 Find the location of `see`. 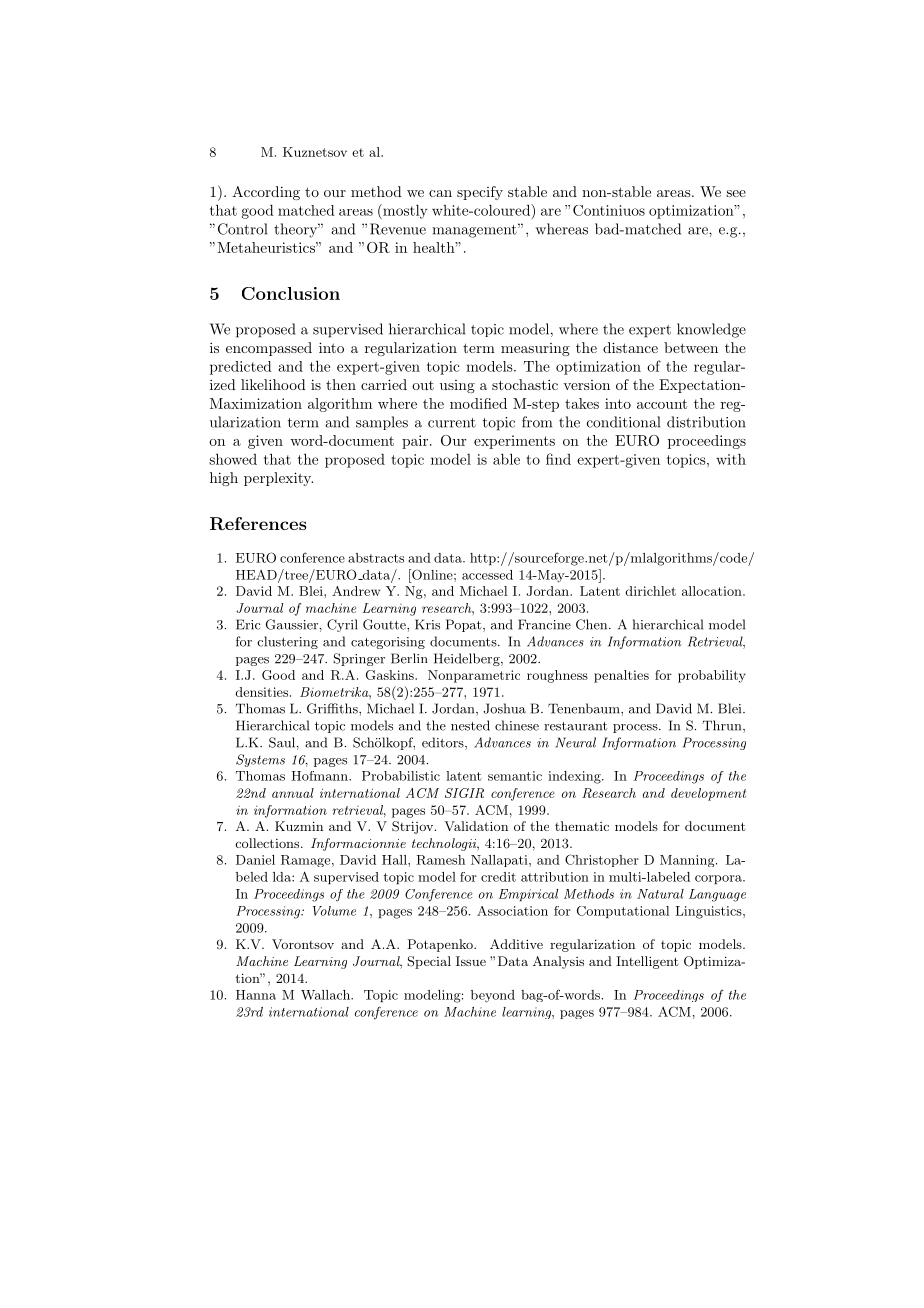

see is located at coordinates (736, 193).
